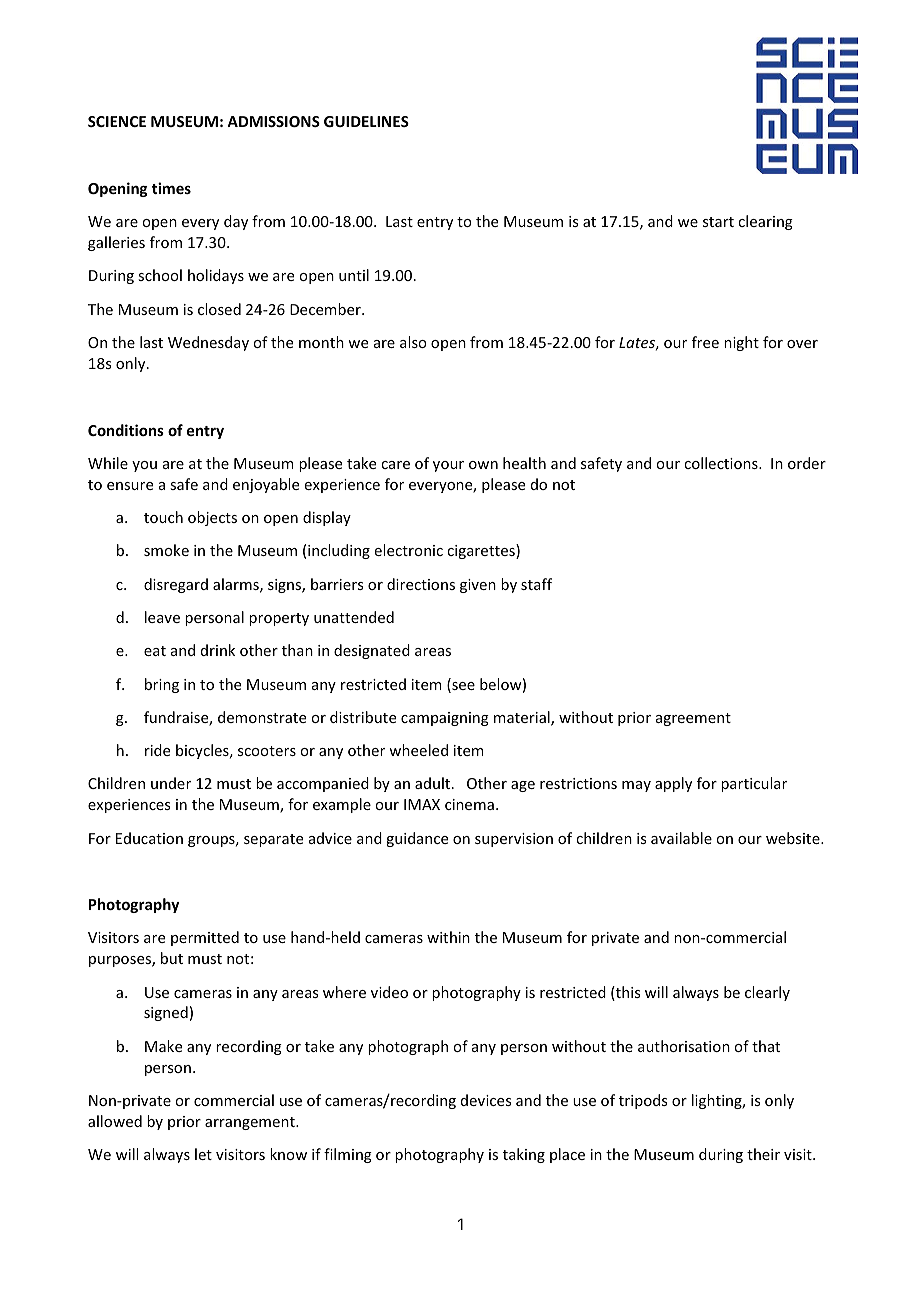 The image size is (924, 1308). Describe the element at coordinates (693, 719) in the page. I see `agreement` at that location.
